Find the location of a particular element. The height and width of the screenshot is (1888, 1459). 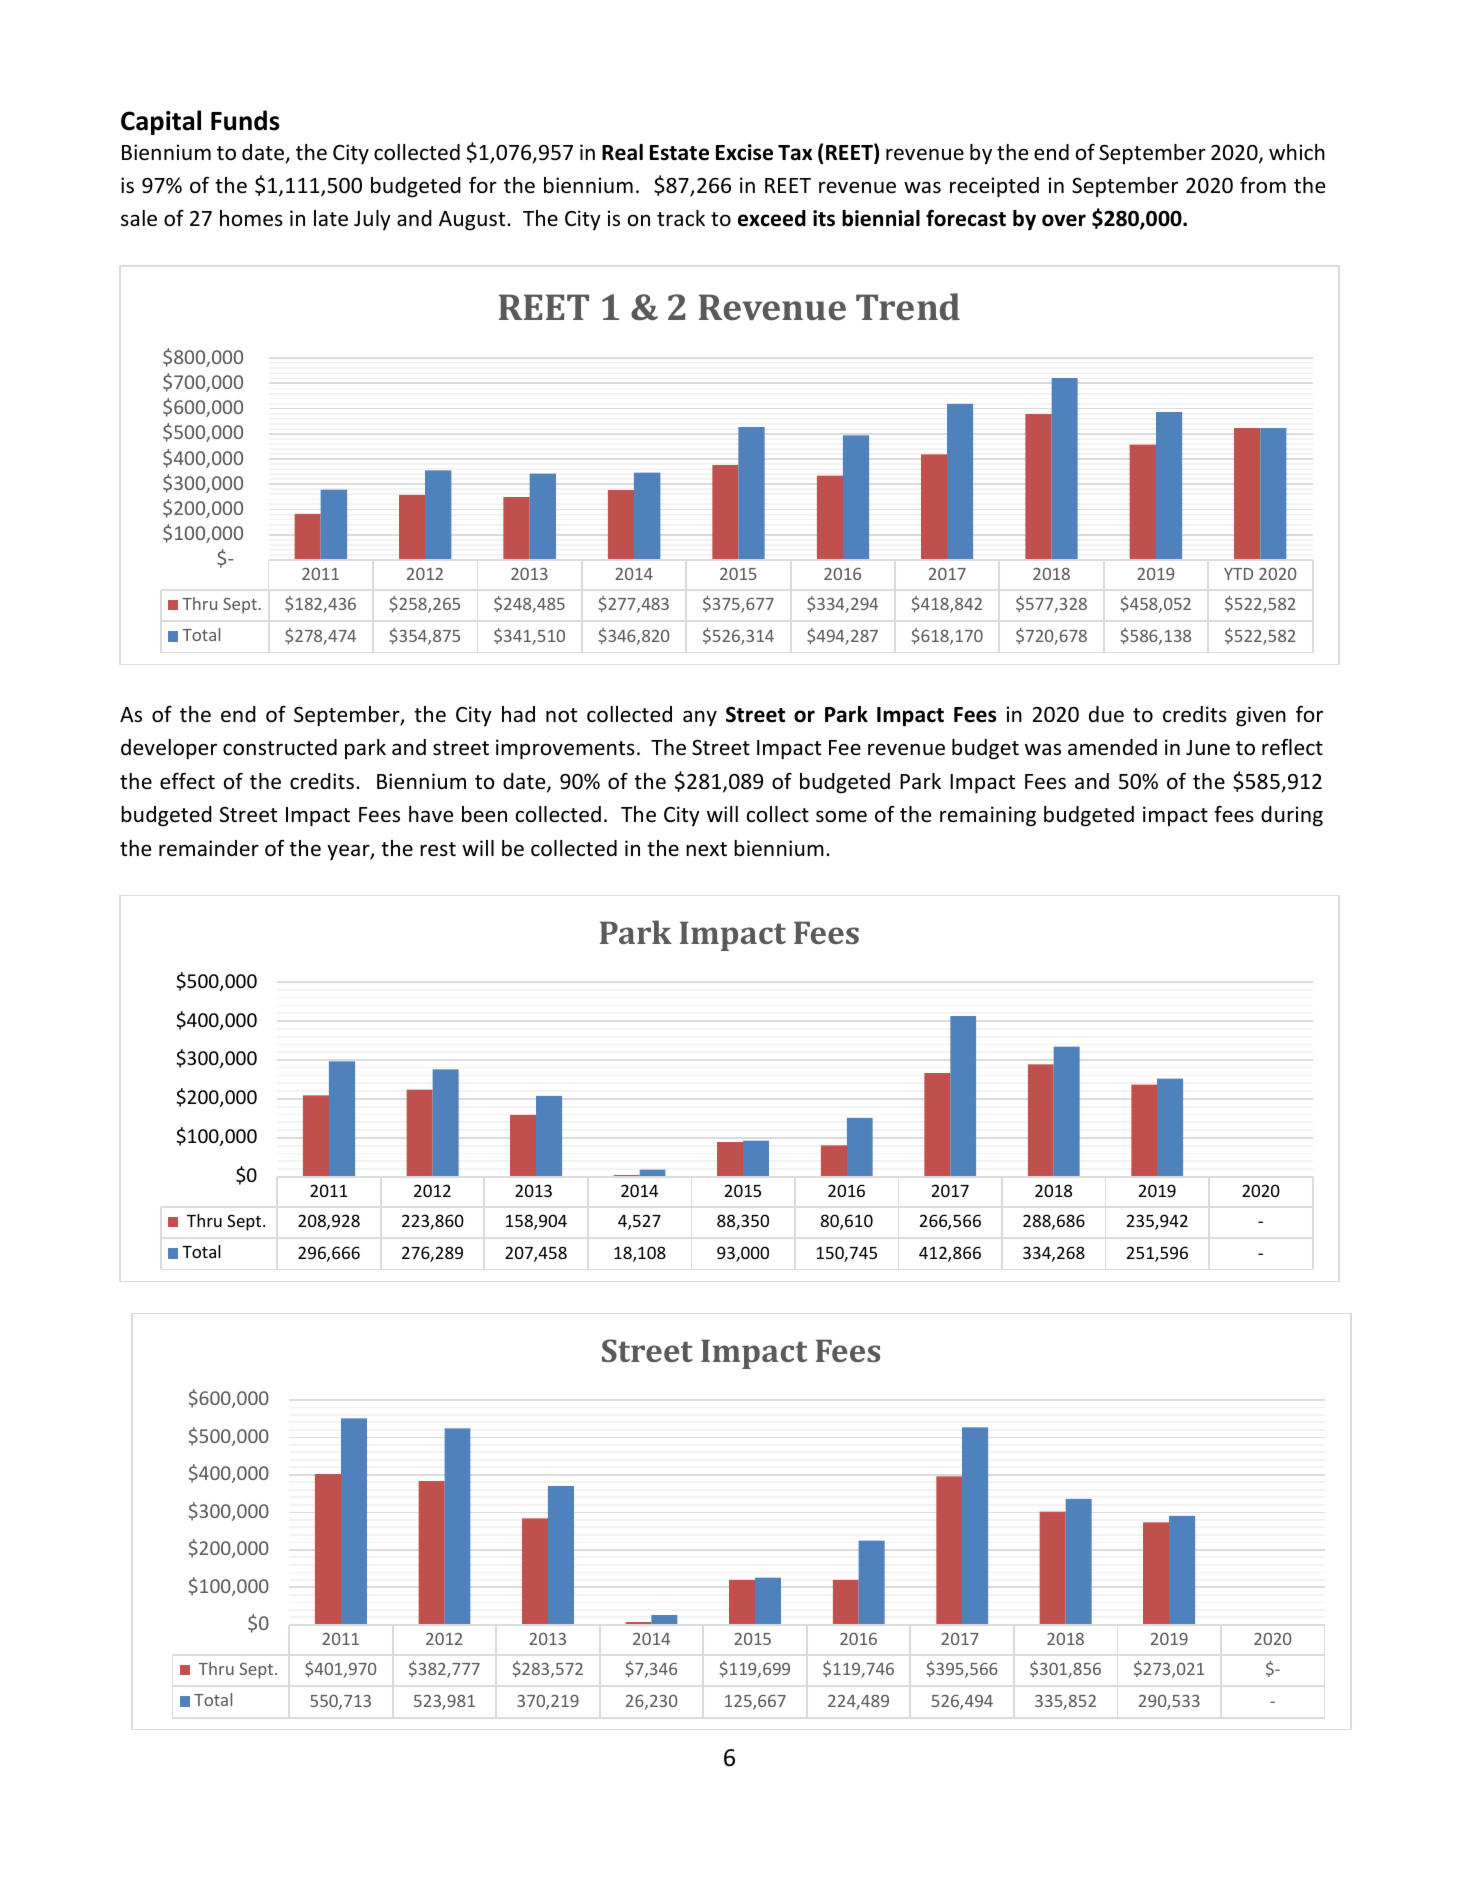

remainder is located at coordinates (209, 848).
